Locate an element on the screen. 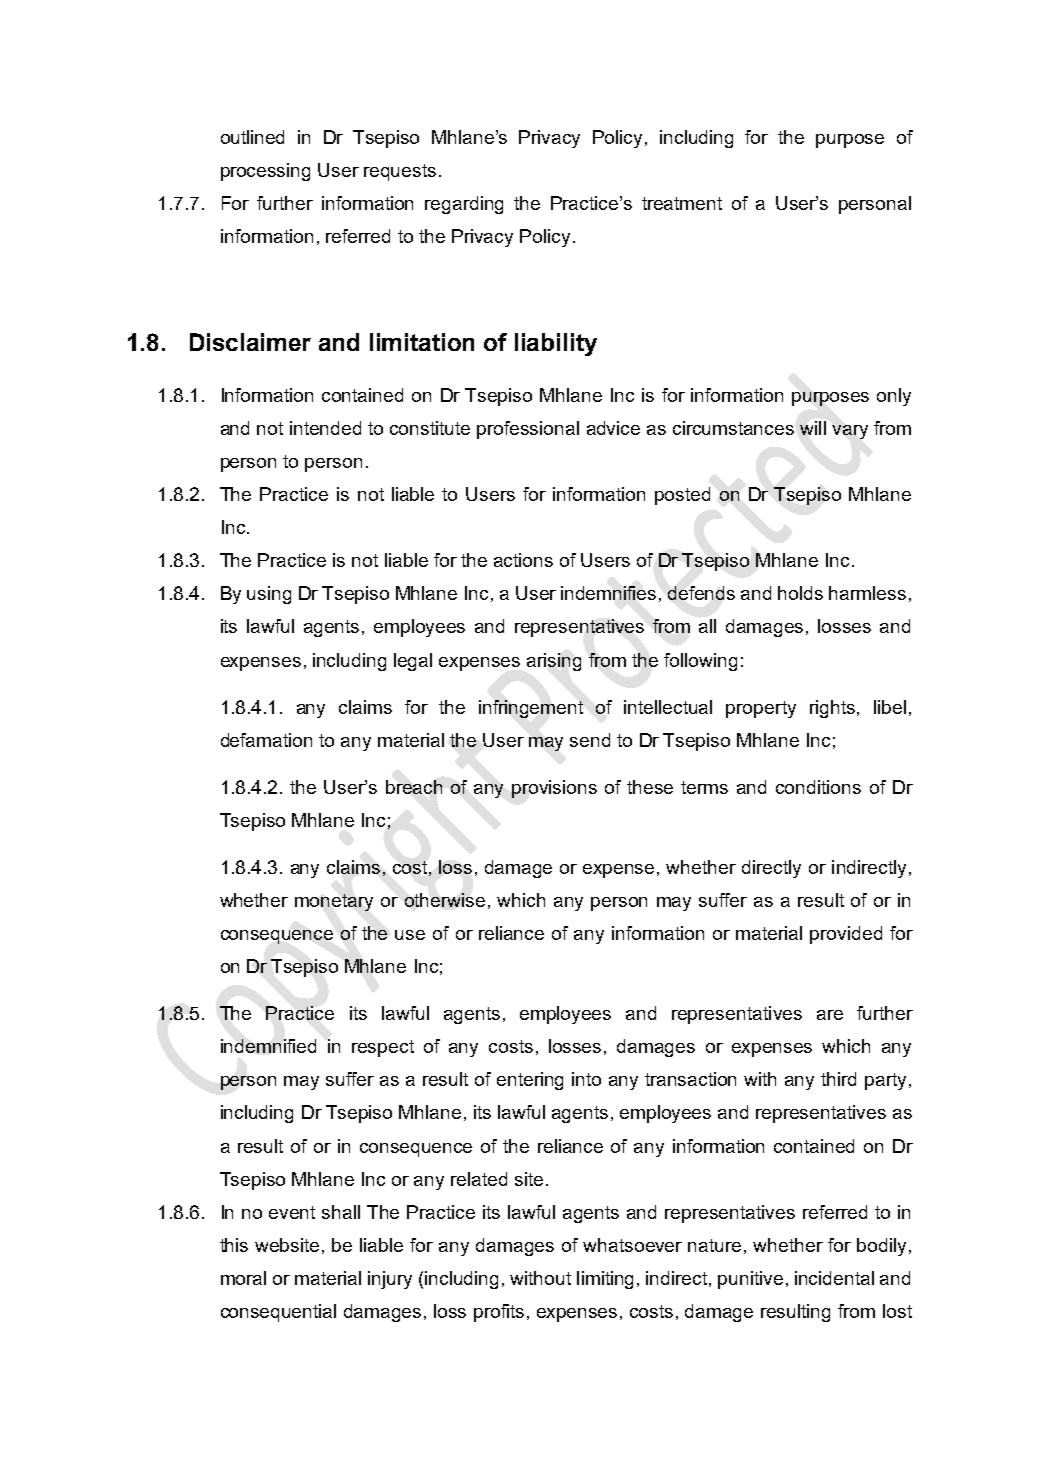  send is located at coordinates (590, 740).
